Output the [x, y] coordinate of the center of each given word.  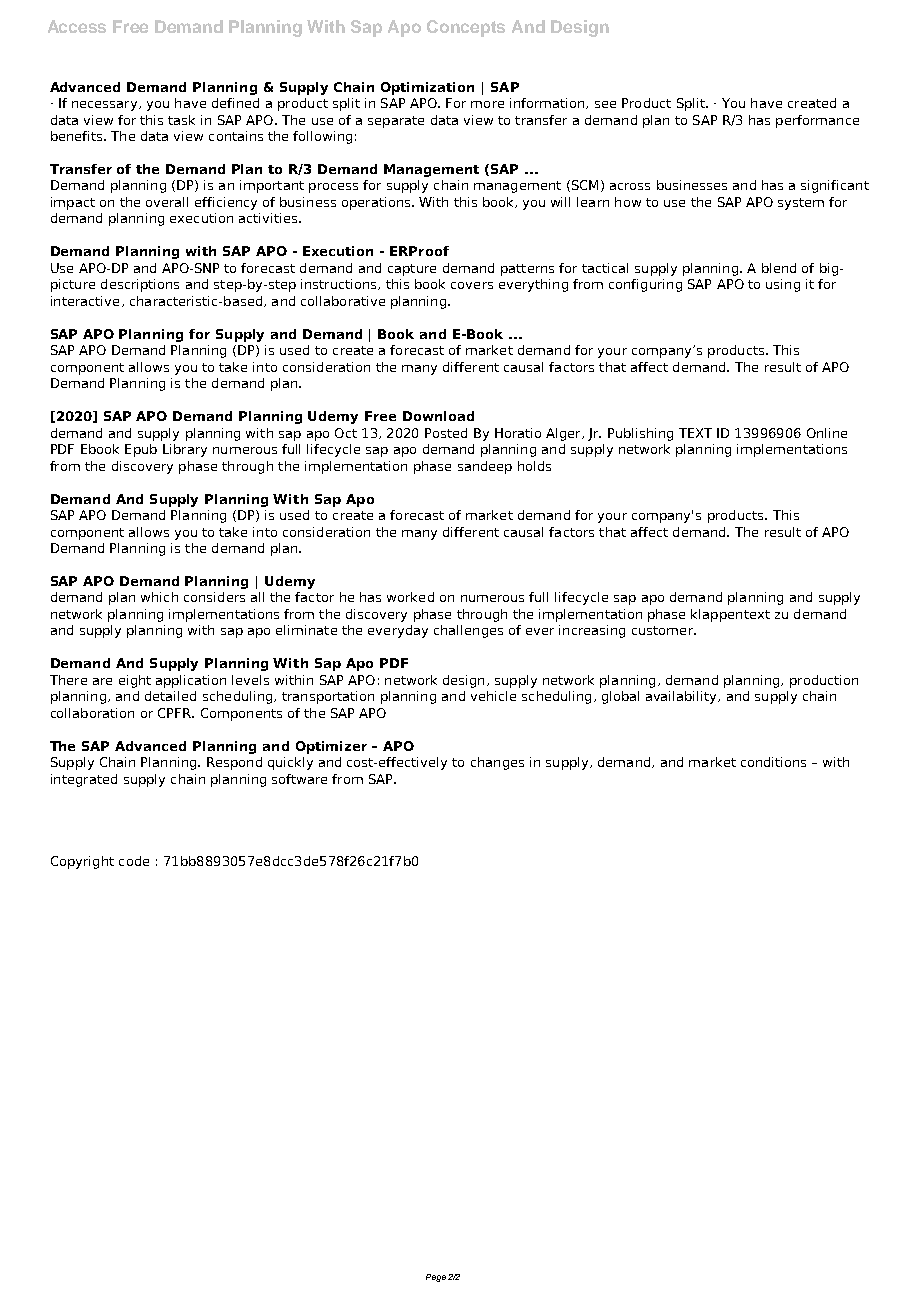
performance [817, 121]
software [299, 779]
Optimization [427, 88]
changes [497, 763]
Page [436, 1278]
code [134, 861]
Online [827, 433]
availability [682, 697]
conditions [773, 762]
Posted [446, 433]
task [181, 120]
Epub [141, 450]
